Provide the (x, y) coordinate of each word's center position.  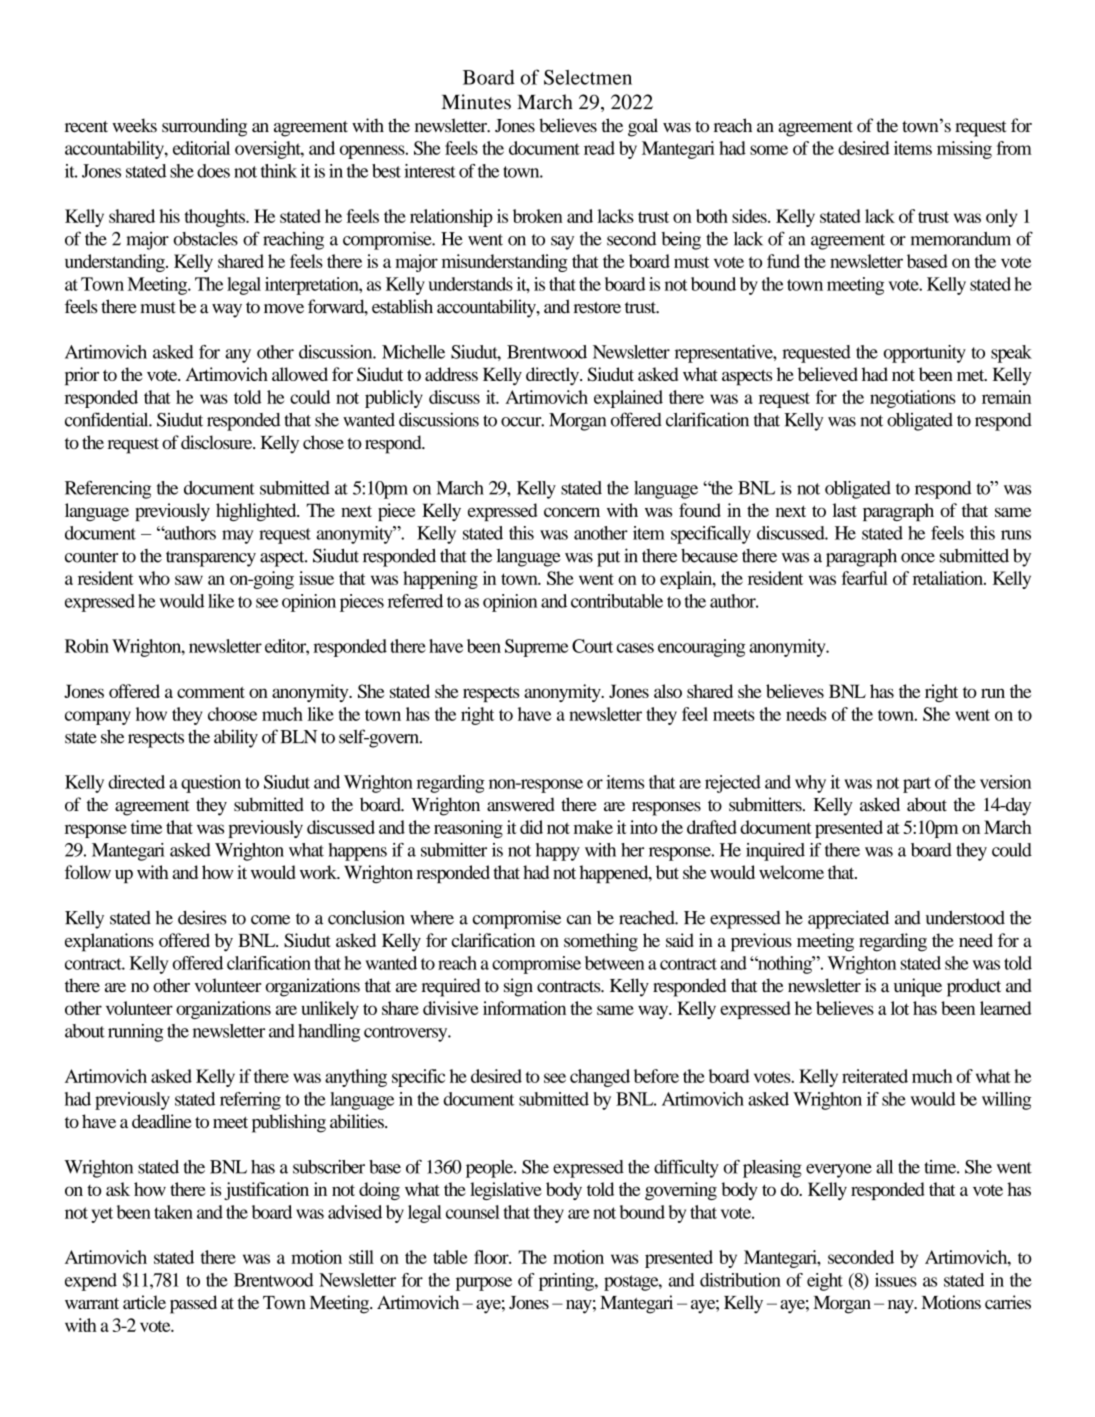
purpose (484, 1284)
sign (518, 987)
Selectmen (588, 77)
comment (211, 692)
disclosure (218, 442)
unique (918, 987)
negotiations (913, 399)
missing (964, 150)
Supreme (537, 648)
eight (825, 1282)
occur (522, 422)
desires (202, 918)
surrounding (204, 127)
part (917, 785)
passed (193, 1304)
